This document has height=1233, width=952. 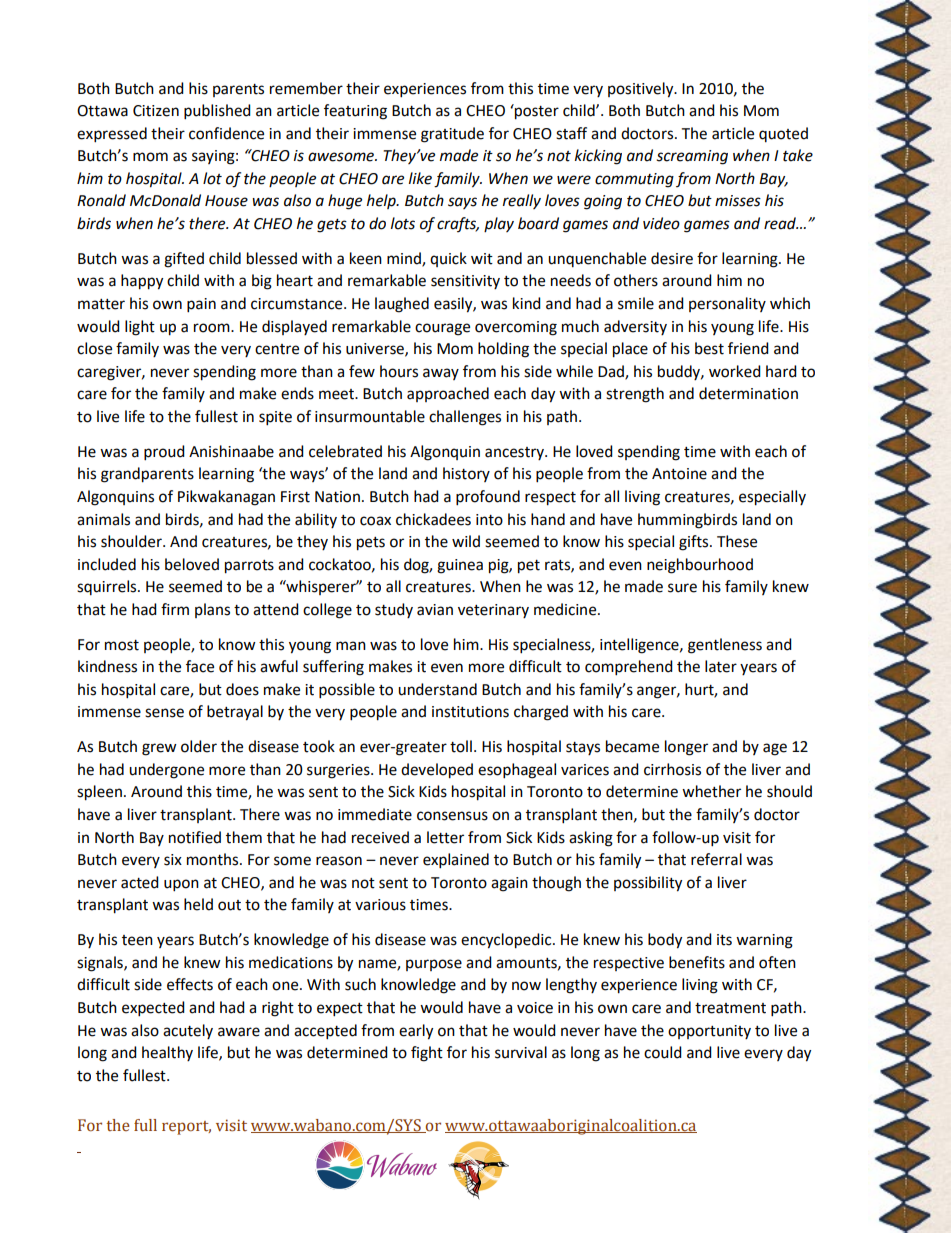 I want to click on guinea, so click(x=460, y=566).
